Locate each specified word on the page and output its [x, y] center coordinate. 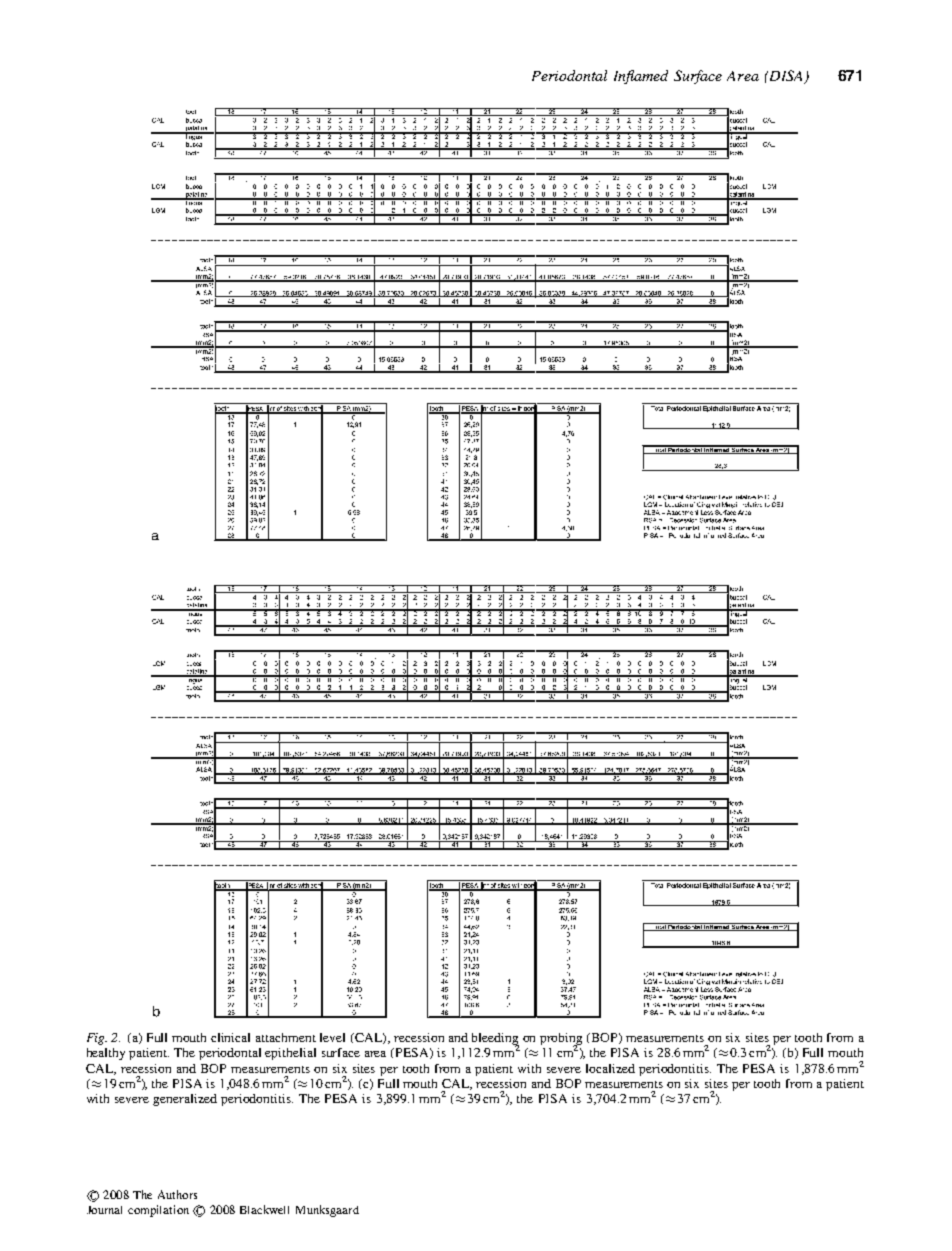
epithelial [290, 1054]
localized [610, 1068]
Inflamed [641, 77]
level [332, 1037]
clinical [230, 1037]
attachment [286, 1037]
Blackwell [264, 1209]
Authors [177, 1194]
